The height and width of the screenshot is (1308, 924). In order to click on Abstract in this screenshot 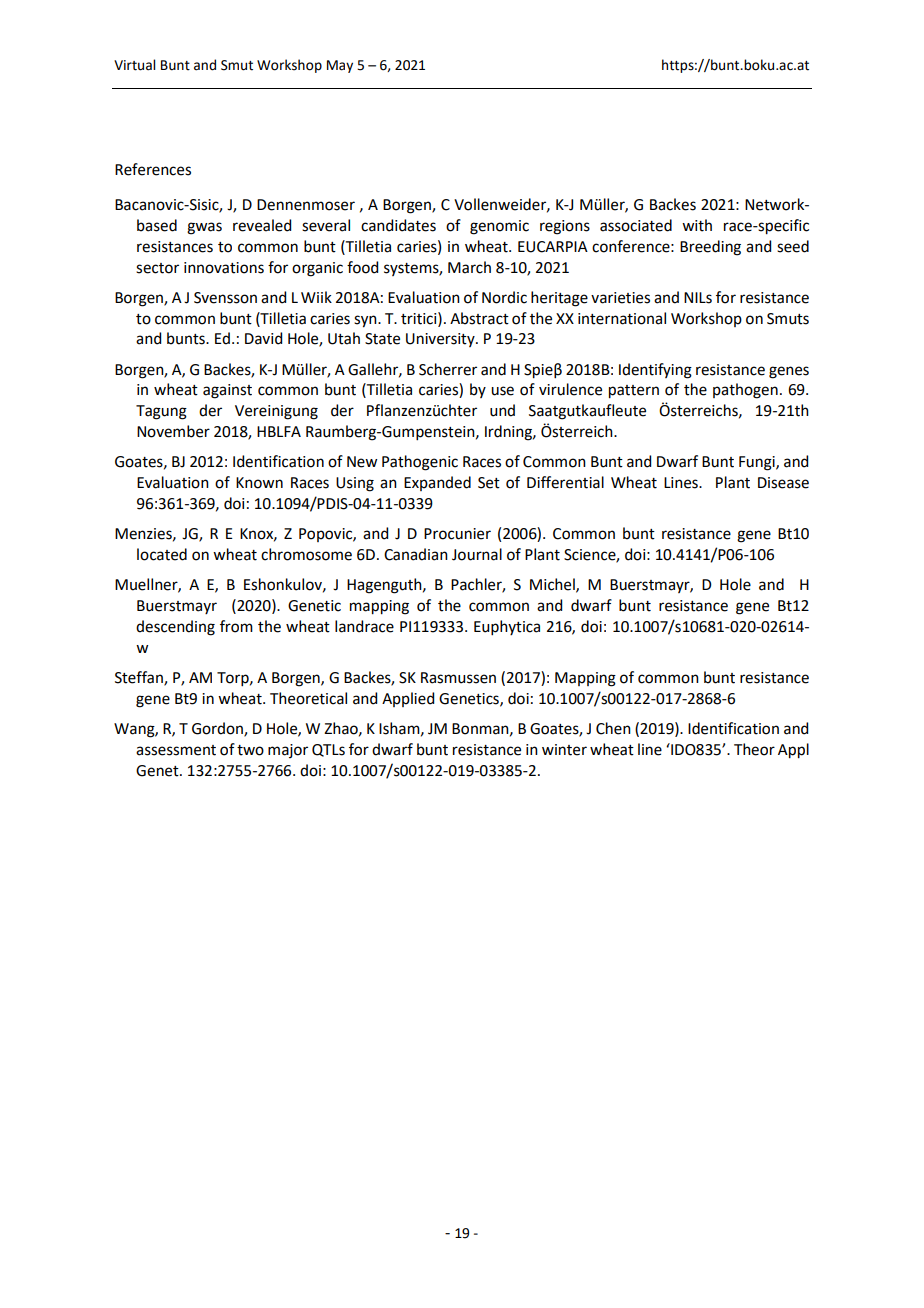, I will do `click(479, 318)`.
